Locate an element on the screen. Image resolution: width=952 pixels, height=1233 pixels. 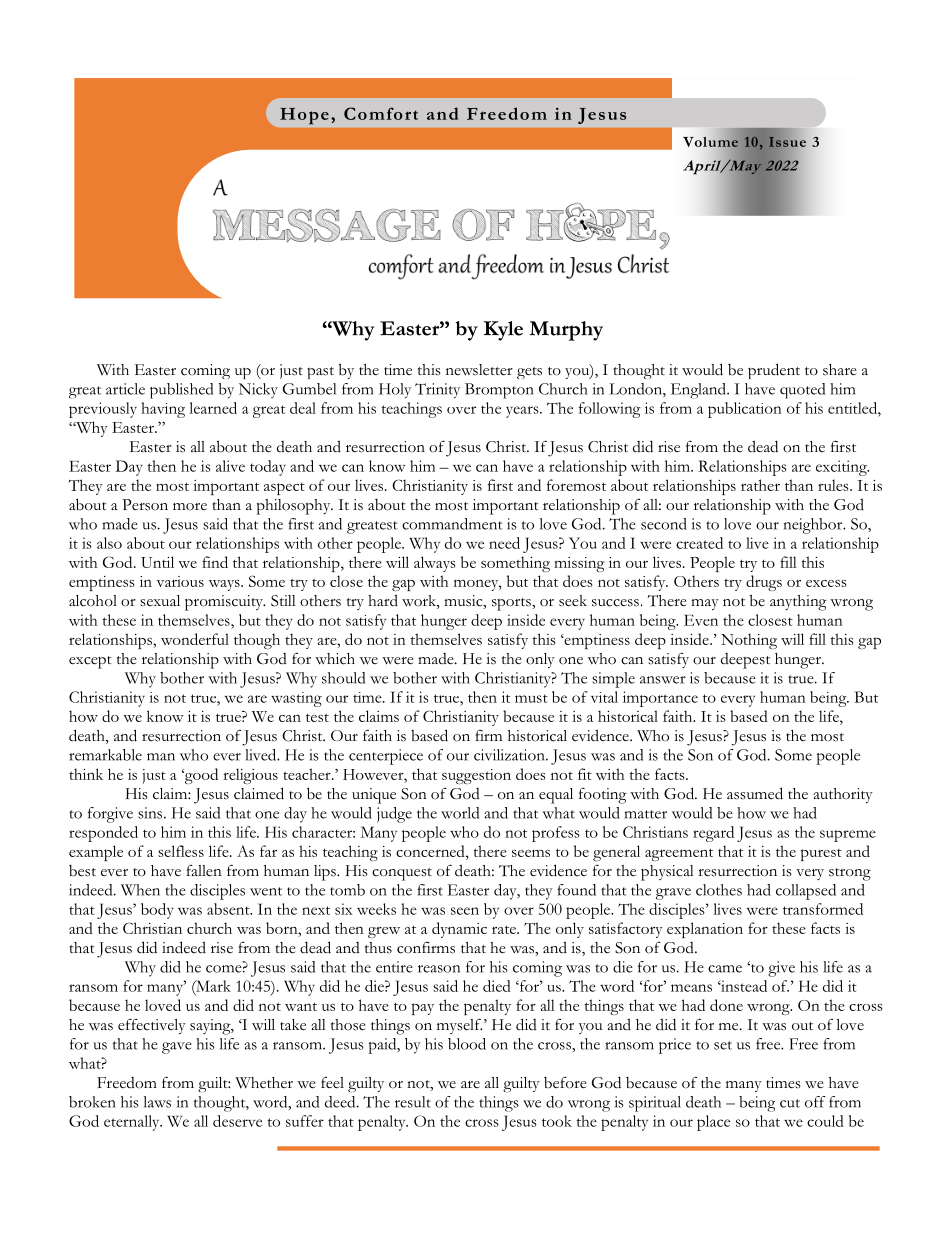
cut is located at coordinates (790, 1103).
